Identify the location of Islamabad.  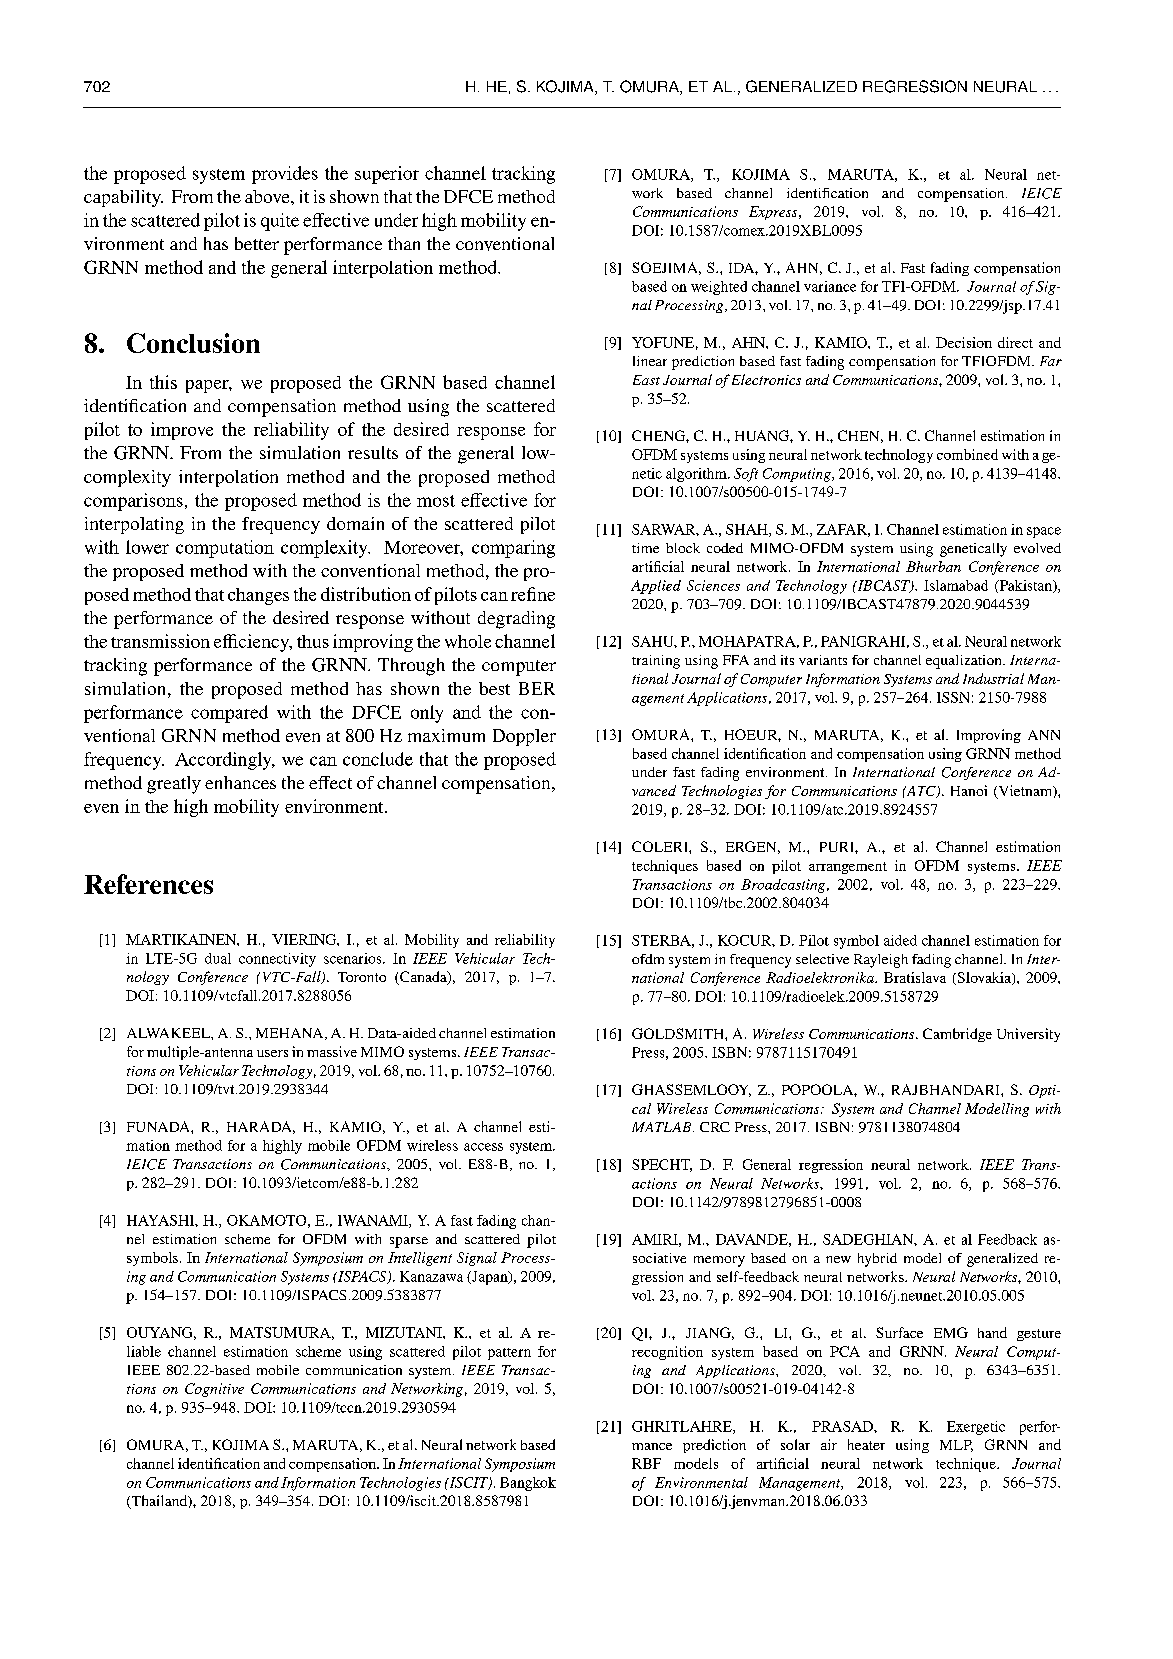
(956, 585).
